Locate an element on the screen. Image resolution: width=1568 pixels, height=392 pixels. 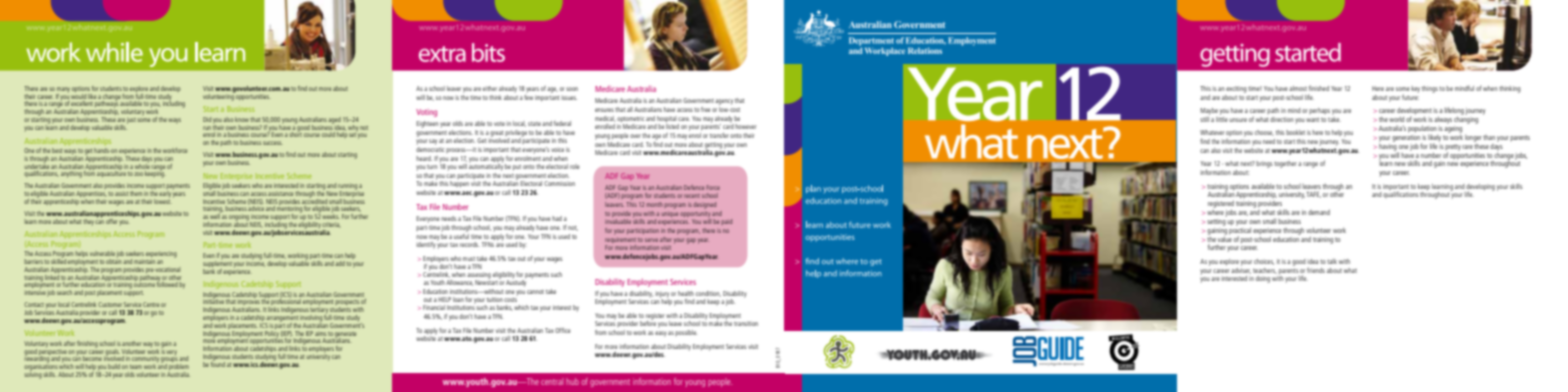
recent is located at coordinates (692, 196).
